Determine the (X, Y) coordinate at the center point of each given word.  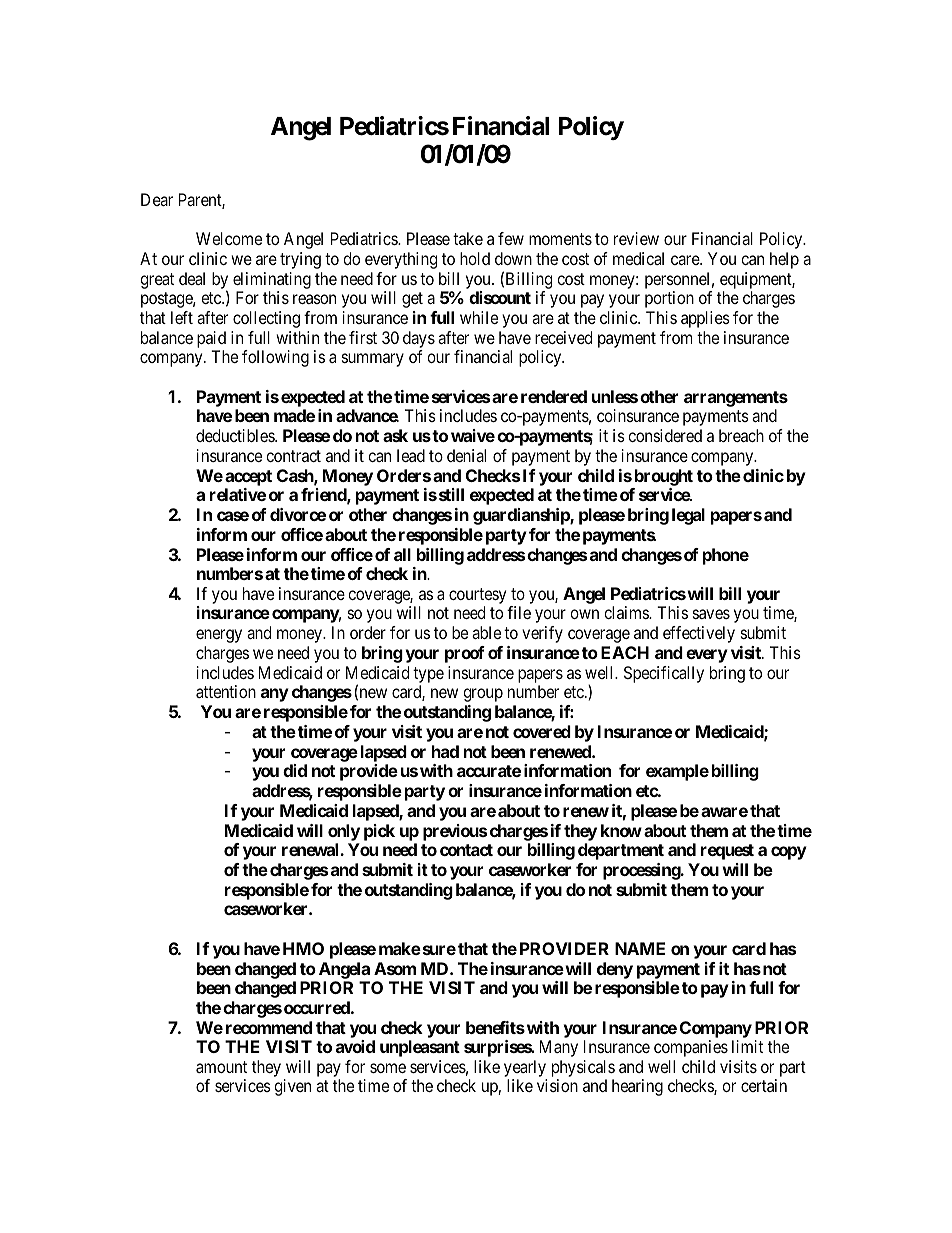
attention (226, 691)
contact (466, 850)
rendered (554, 396)
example (677, 772)
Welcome (229, 238)
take (468, 238)
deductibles (236, 435)
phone (726, 556)
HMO (303, 948)
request (727, 852)
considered (665, 435)
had (445, 751)
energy (219, 636)
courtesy (477, 596)
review (636, 238)
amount (221, 1067)
